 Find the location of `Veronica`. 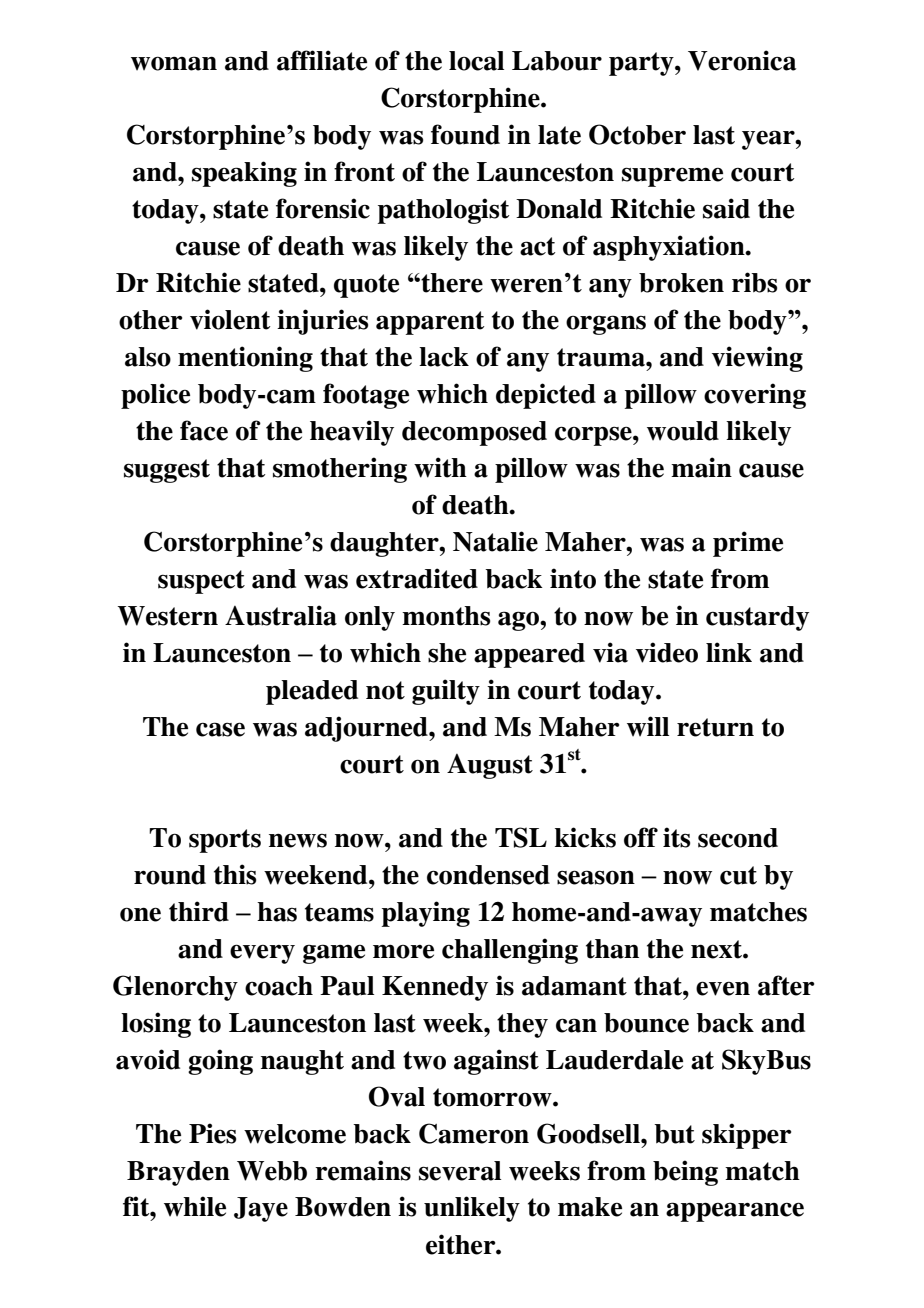

Veronica is located at coordinates (742, 60).
